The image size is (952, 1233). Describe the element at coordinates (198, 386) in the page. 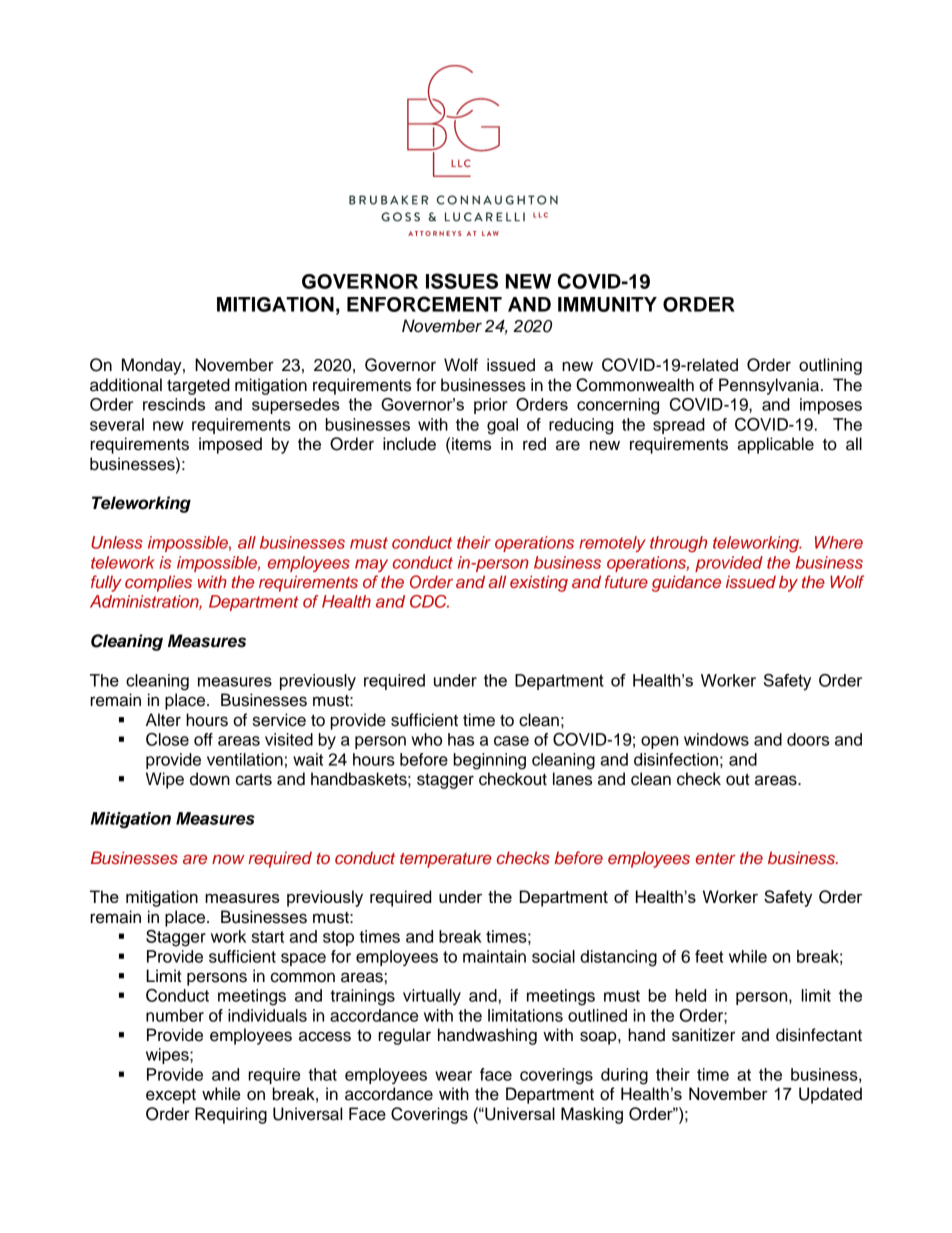

I see `targeted` at that location.
